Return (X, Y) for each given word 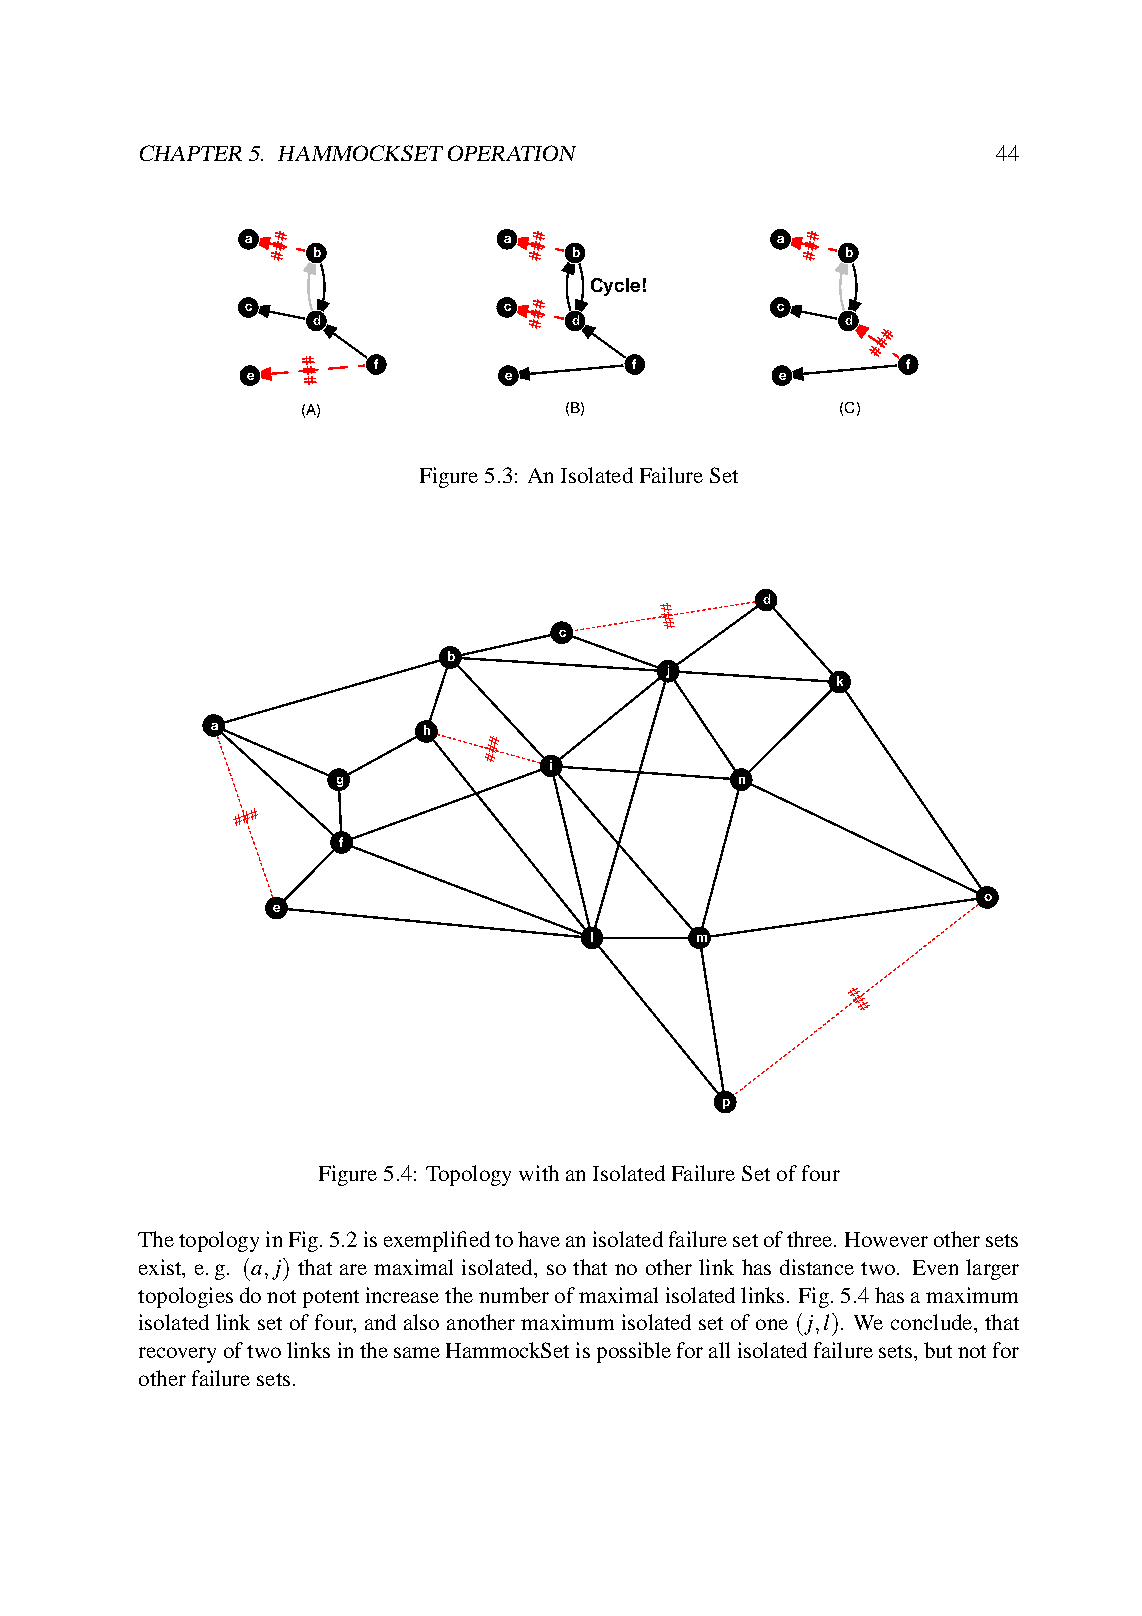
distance (817, 1267)
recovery (177, 1355)
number (514, 1295)
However (886, 1239)
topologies (185, 1297)
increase (402, 1295)
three (811, 1239)
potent (331, 1299)
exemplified (437, 1241)
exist (161, 1268)
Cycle (615, 287)
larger (992, 1269)
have (539, 1239)
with (539, 1173)
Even (935, 1267)
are (353, 1269)
